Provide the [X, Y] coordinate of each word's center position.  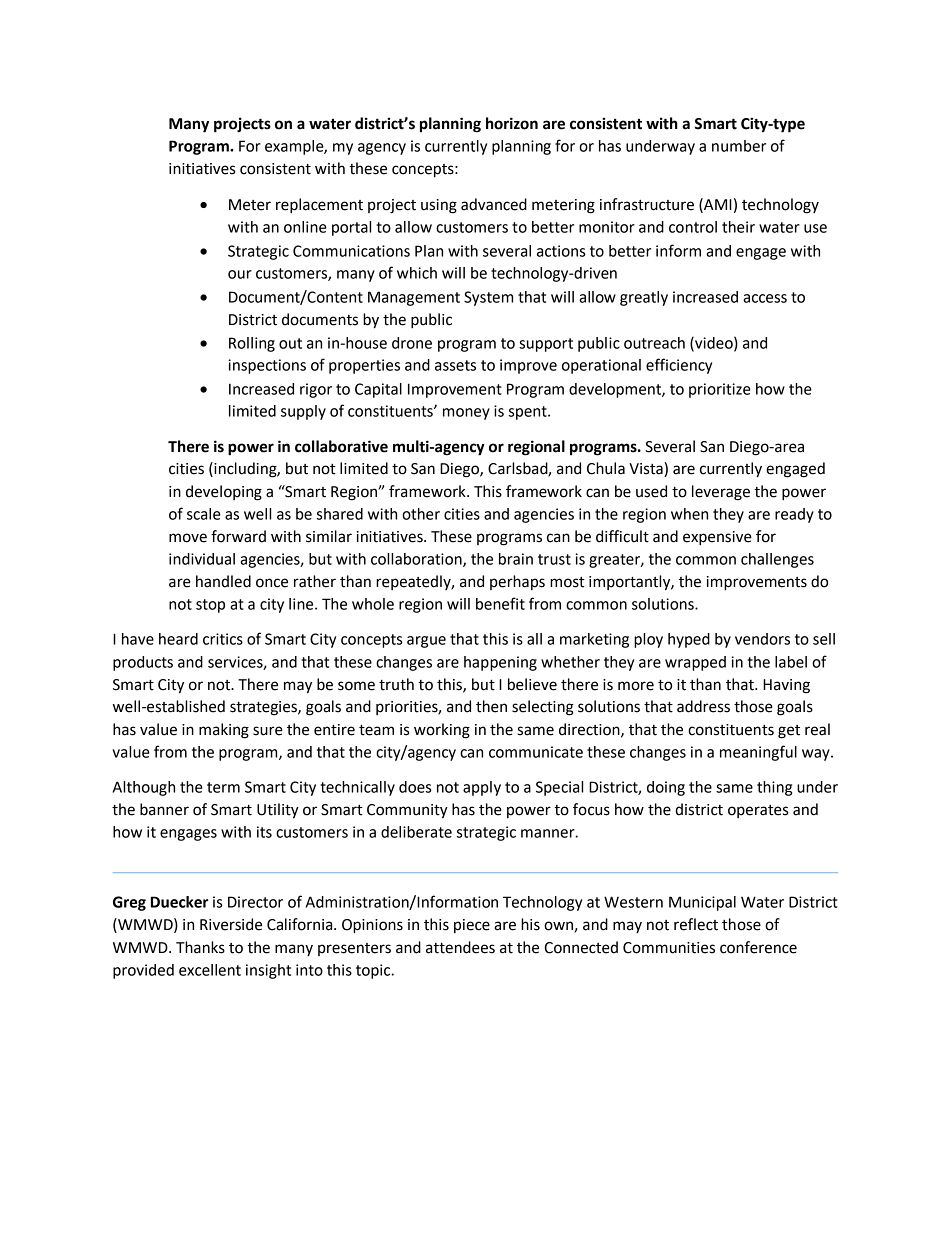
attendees [460, 947]
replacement [319, 206]
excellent [210, 970]
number [739, 146]
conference [758, 947]
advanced [494, 204]
